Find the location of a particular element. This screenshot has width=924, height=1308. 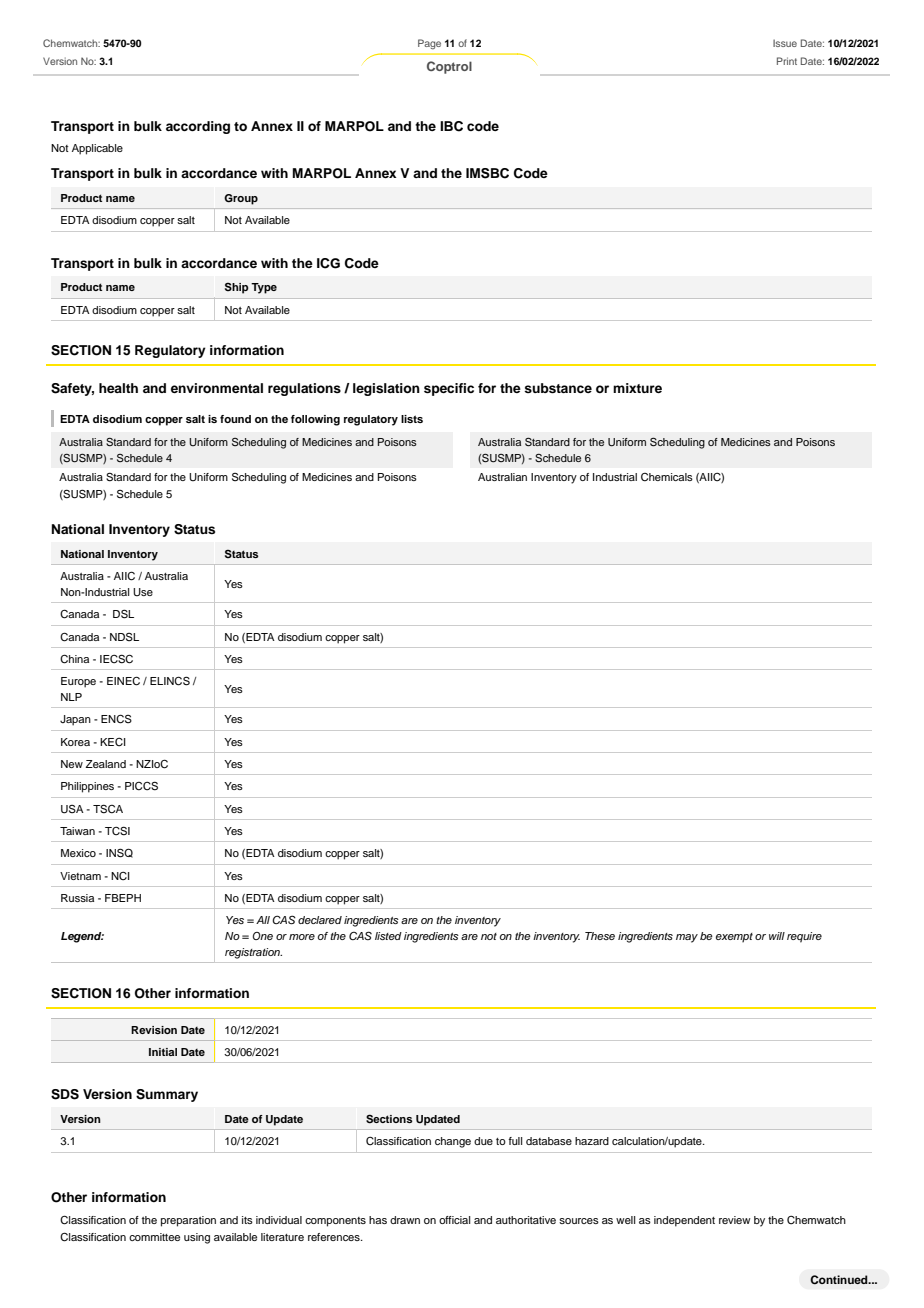

official is located at coordinates (454, 1220).
